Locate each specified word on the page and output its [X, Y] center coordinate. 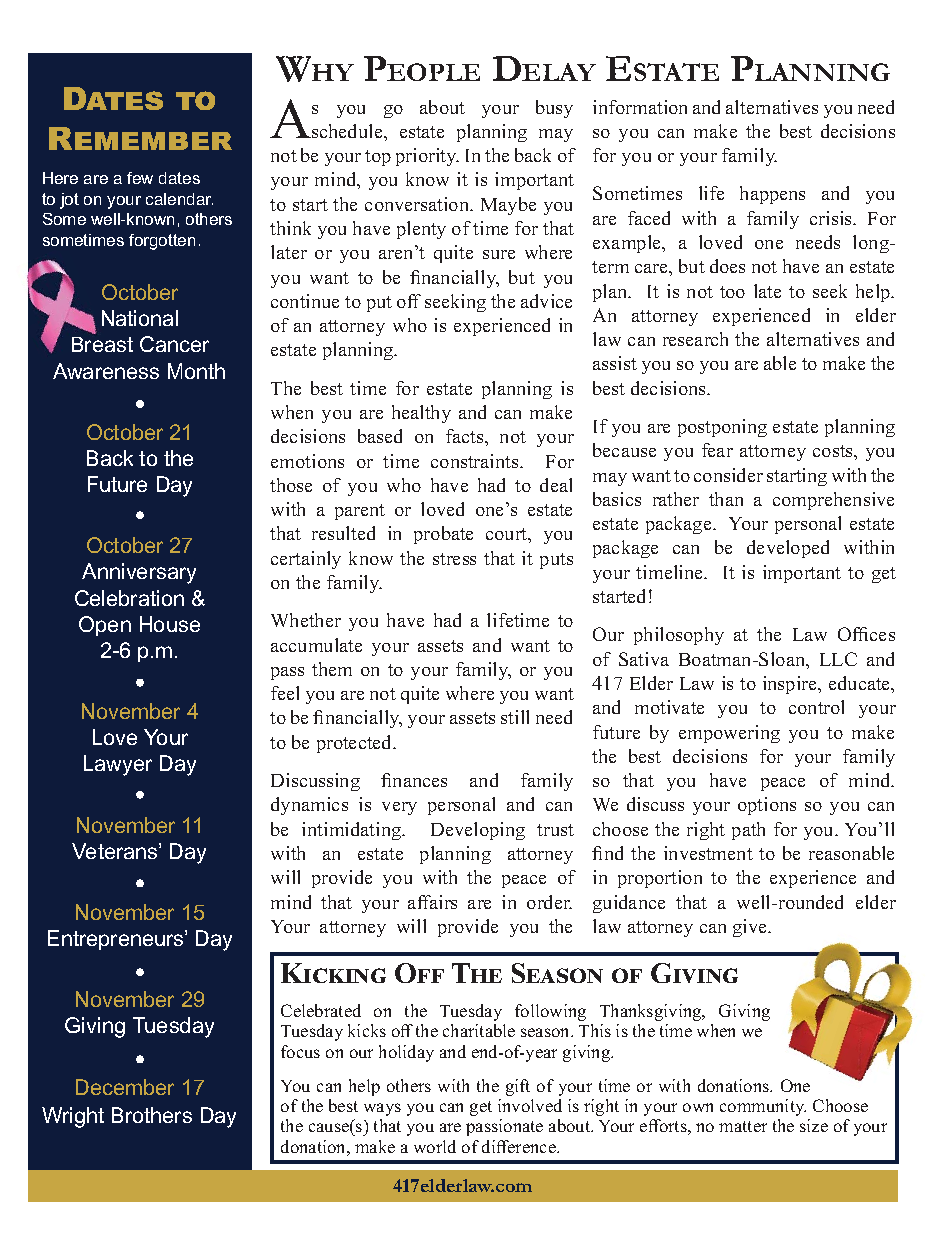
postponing [722, 428]
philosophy [679, 636]
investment [708, 853]
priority [427, 157]
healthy [421, 414]
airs [442, 902]
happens [772, 195]
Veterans [116, 851]
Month [196, 371]
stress [454, 559]
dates [179, 178]
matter [743, 1126]
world [435, 1146]
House [170, 624]
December [125, 1087]
